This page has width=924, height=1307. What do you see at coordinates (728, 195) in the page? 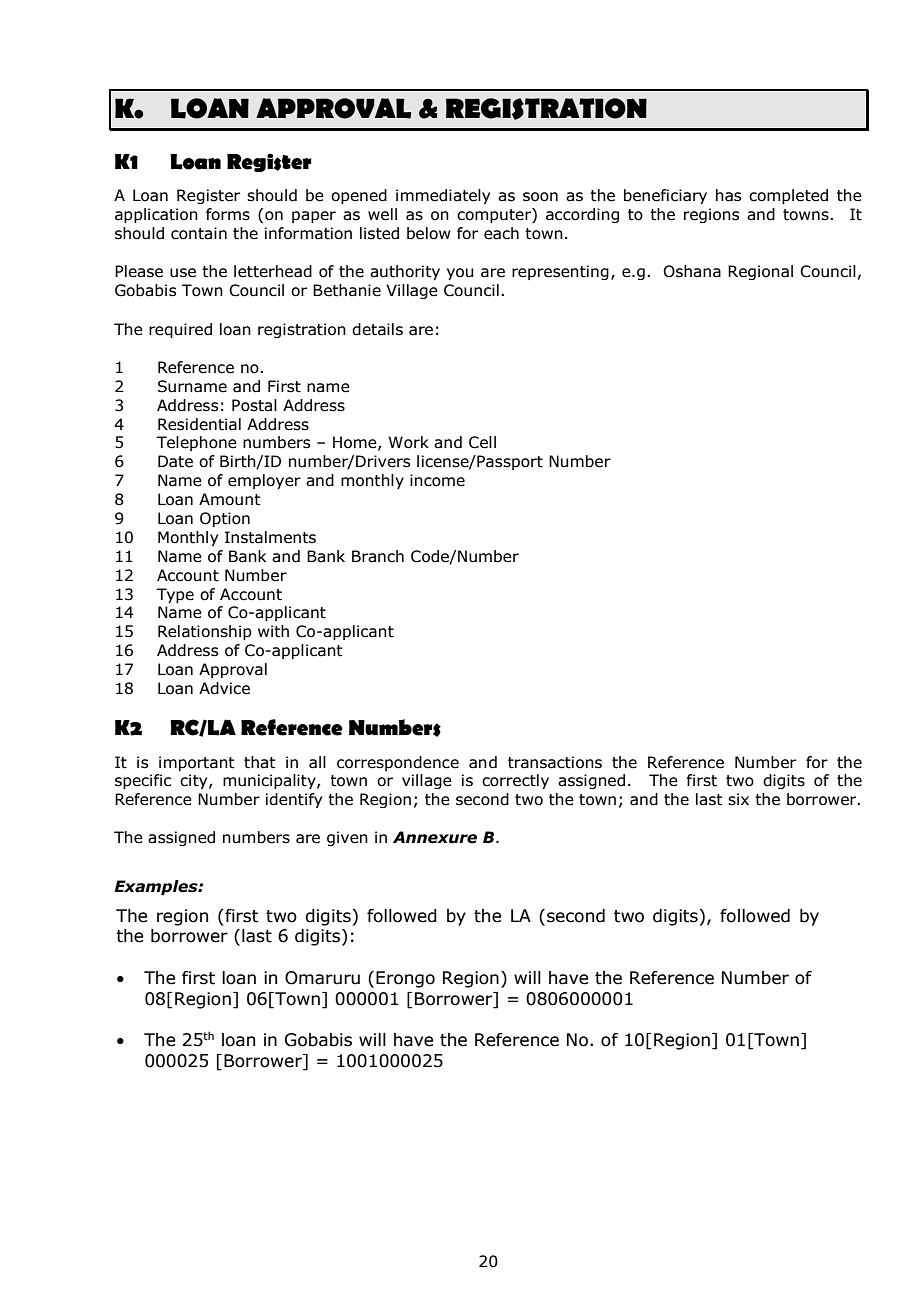
I see `has` at bounding box center [728, 195].
